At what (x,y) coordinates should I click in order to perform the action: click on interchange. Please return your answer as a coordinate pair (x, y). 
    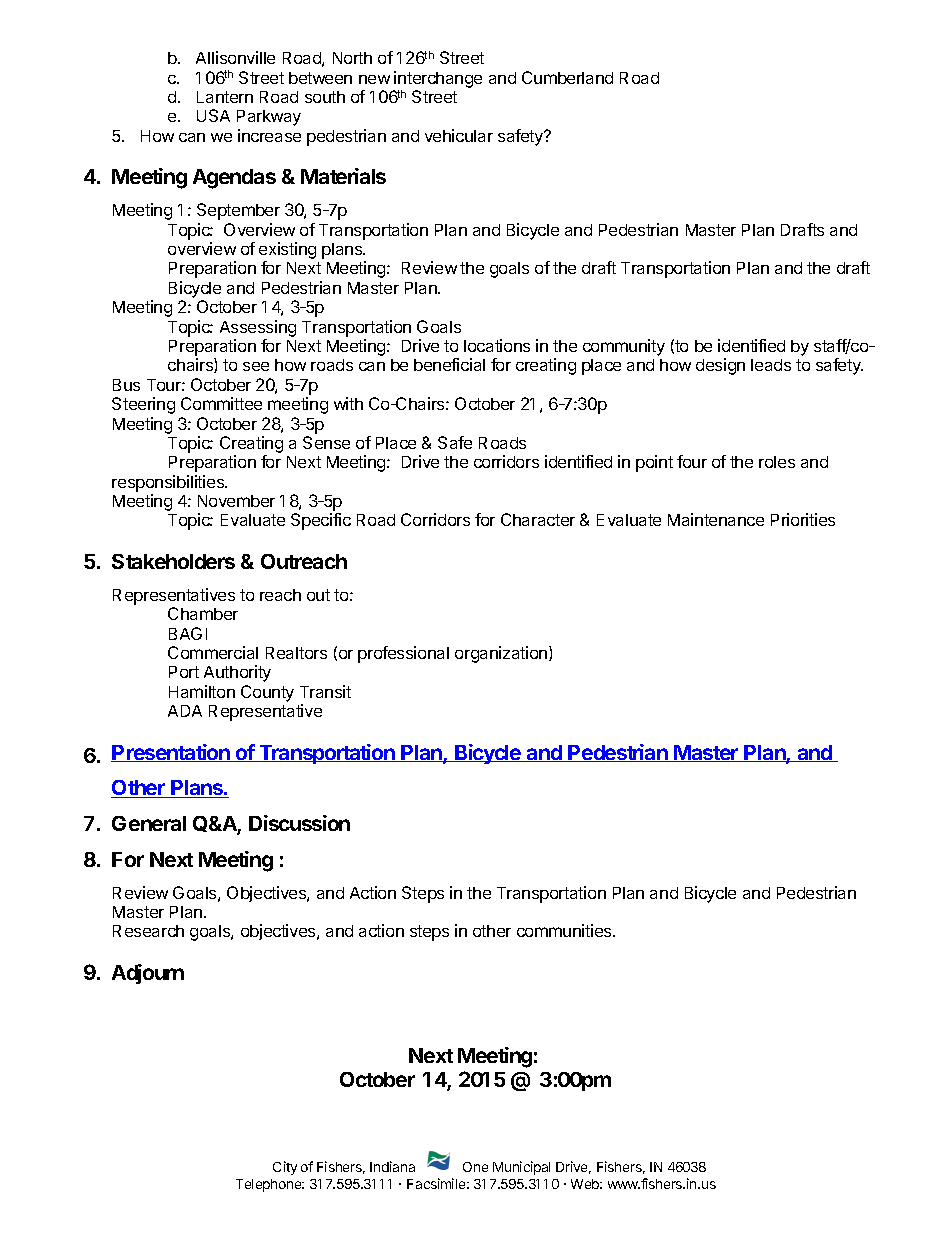
    Looking at the image, I should click on (437, 81).
